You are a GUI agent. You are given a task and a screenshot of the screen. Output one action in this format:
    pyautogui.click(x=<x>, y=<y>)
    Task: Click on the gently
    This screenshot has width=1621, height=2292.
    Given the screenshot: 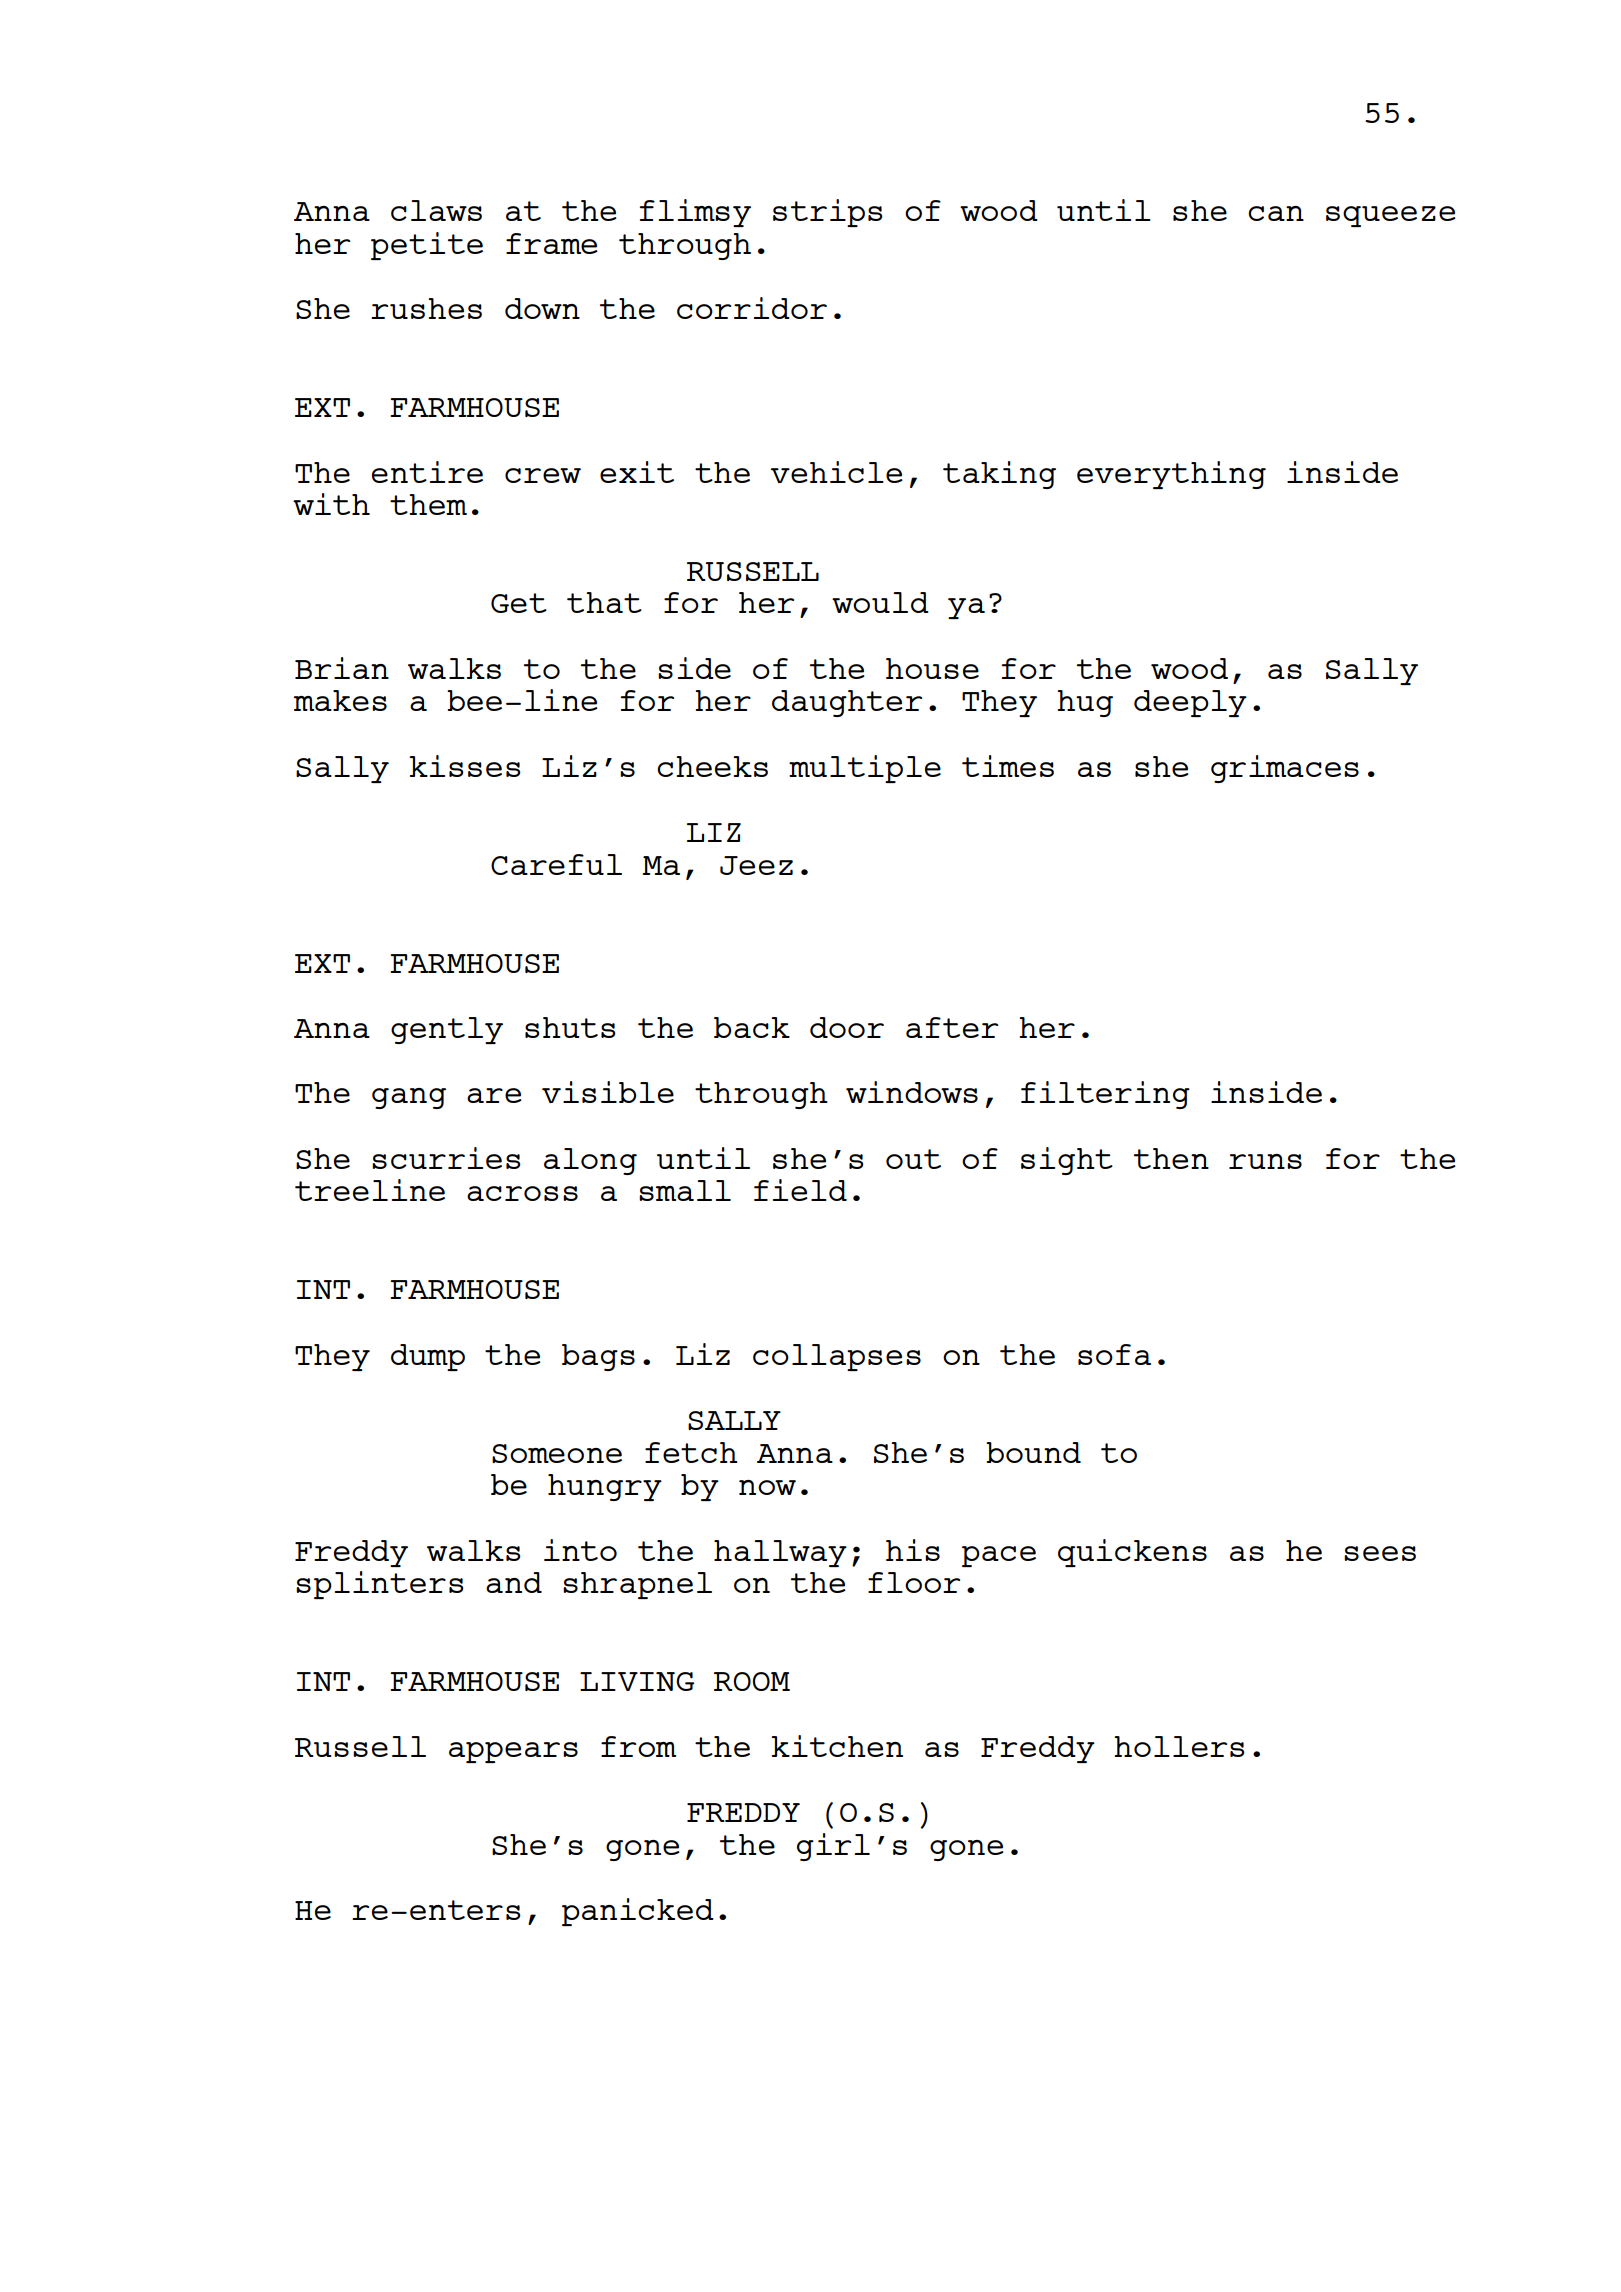 What is the action you would take?
    pyautogui.click(x=447, y=1030)
